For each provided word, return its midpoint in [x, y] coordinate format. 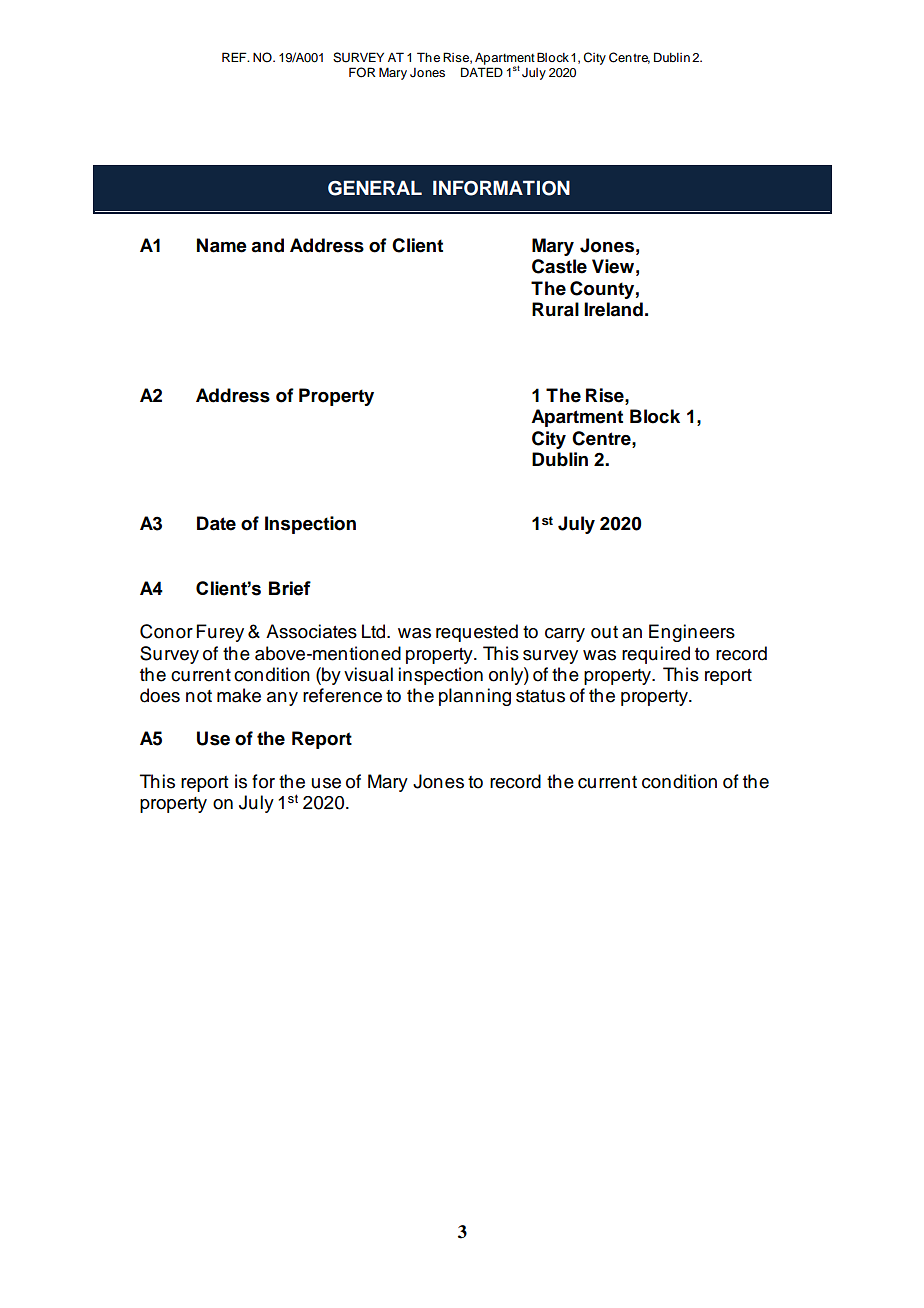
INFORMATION [501, 188]
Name [222, 245]
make [239, 695]
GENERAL [375, 188]
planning [475, 697]
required [656, 655]
